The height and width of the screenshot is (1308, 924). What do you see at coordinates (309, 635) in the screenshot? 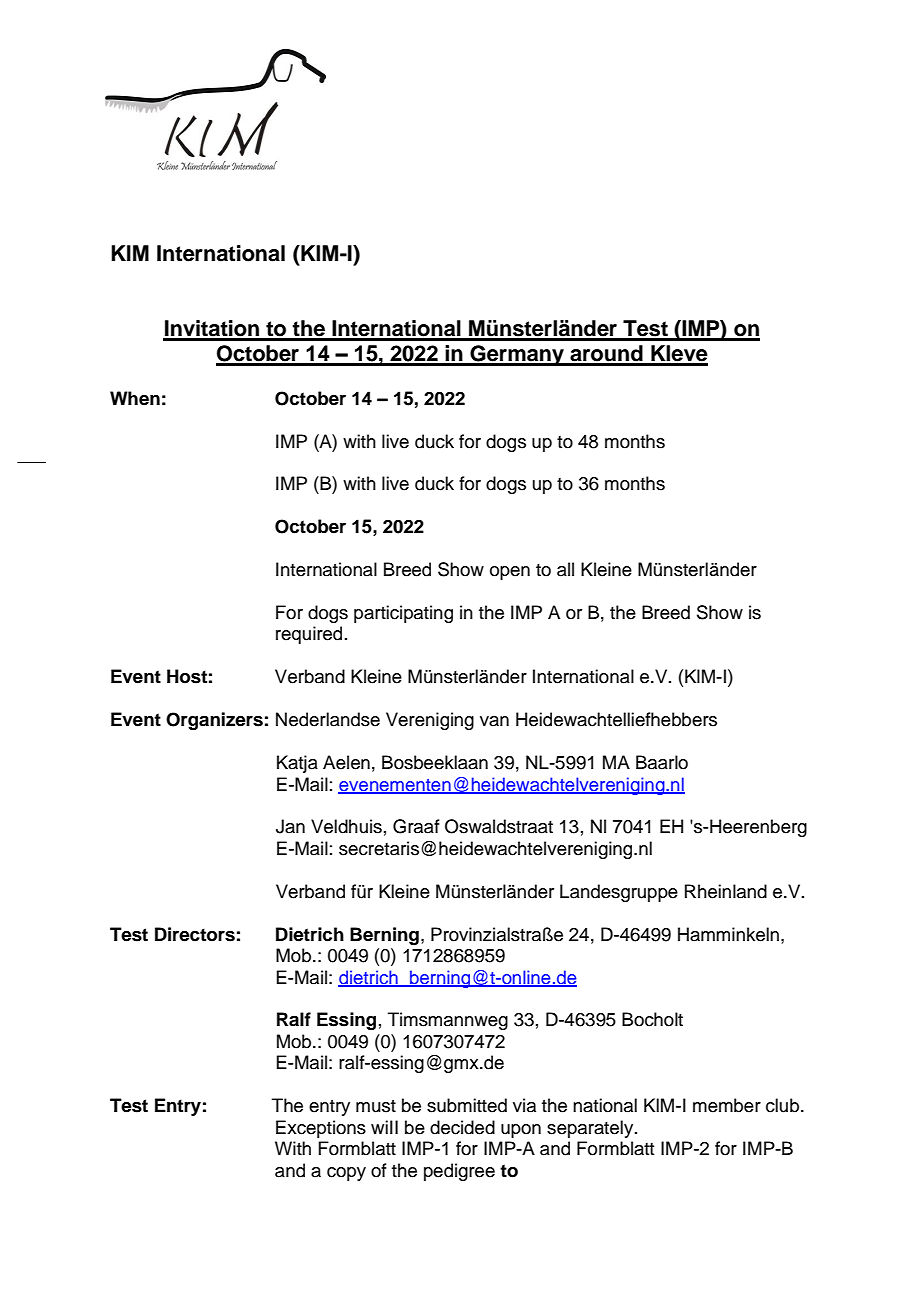
I see `required` at bounding box center [309, 635].
